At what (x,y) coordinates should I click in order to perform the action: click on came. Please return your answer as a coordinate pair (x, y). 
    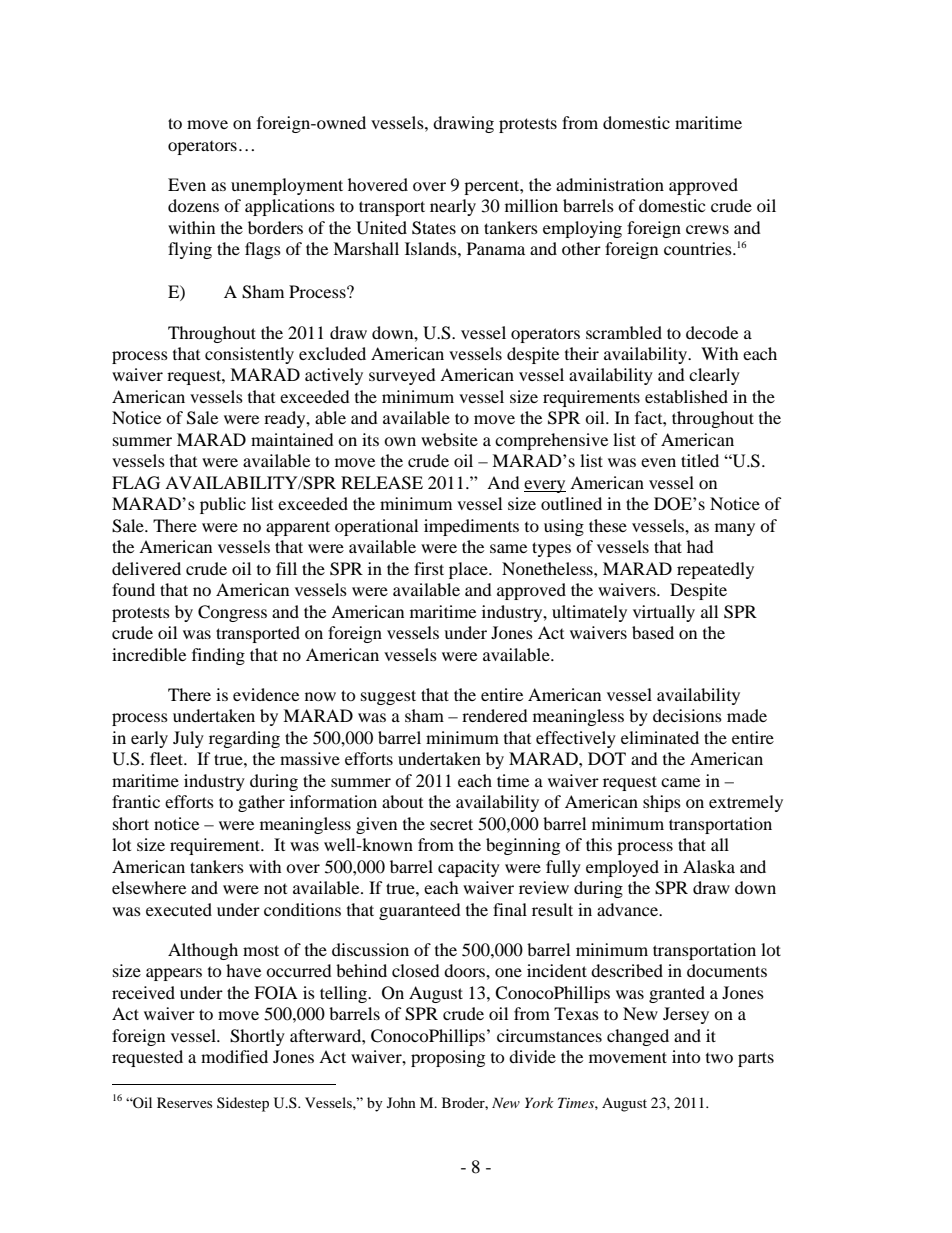
    Looking at the image, I should click on (680, 782).
